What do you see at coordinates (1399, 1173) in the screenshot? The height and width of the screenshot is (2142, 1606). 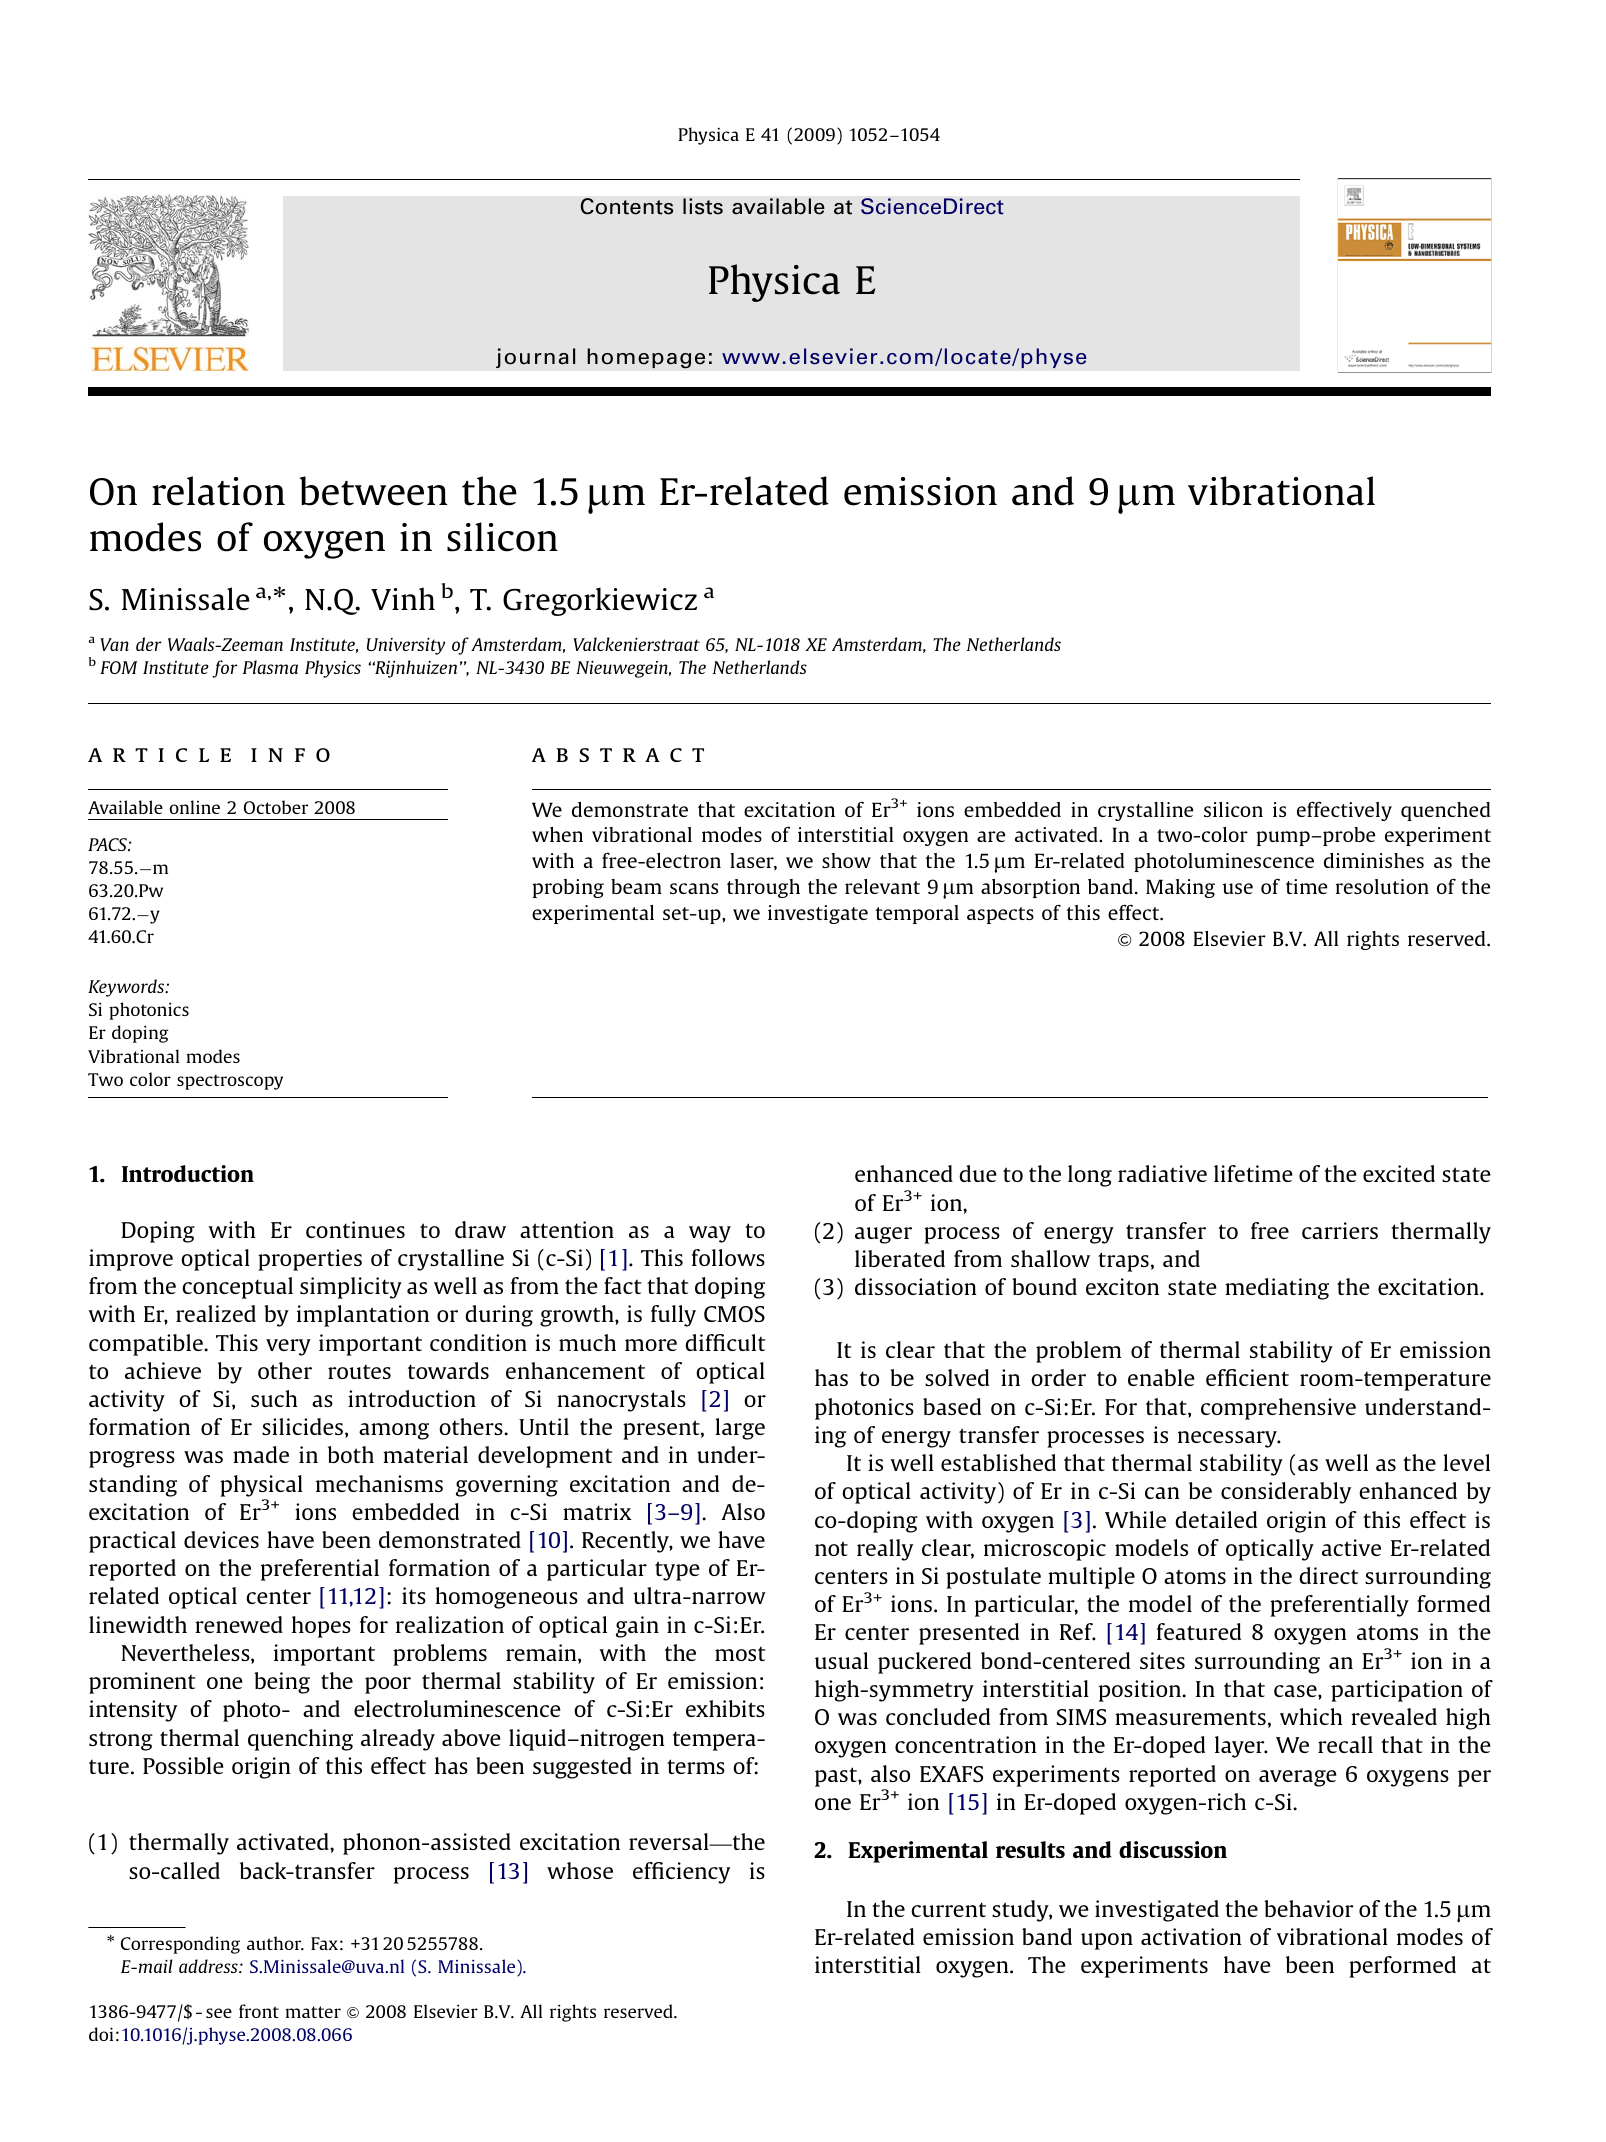 I see `excited` at bounding box center [1399, 1173].
